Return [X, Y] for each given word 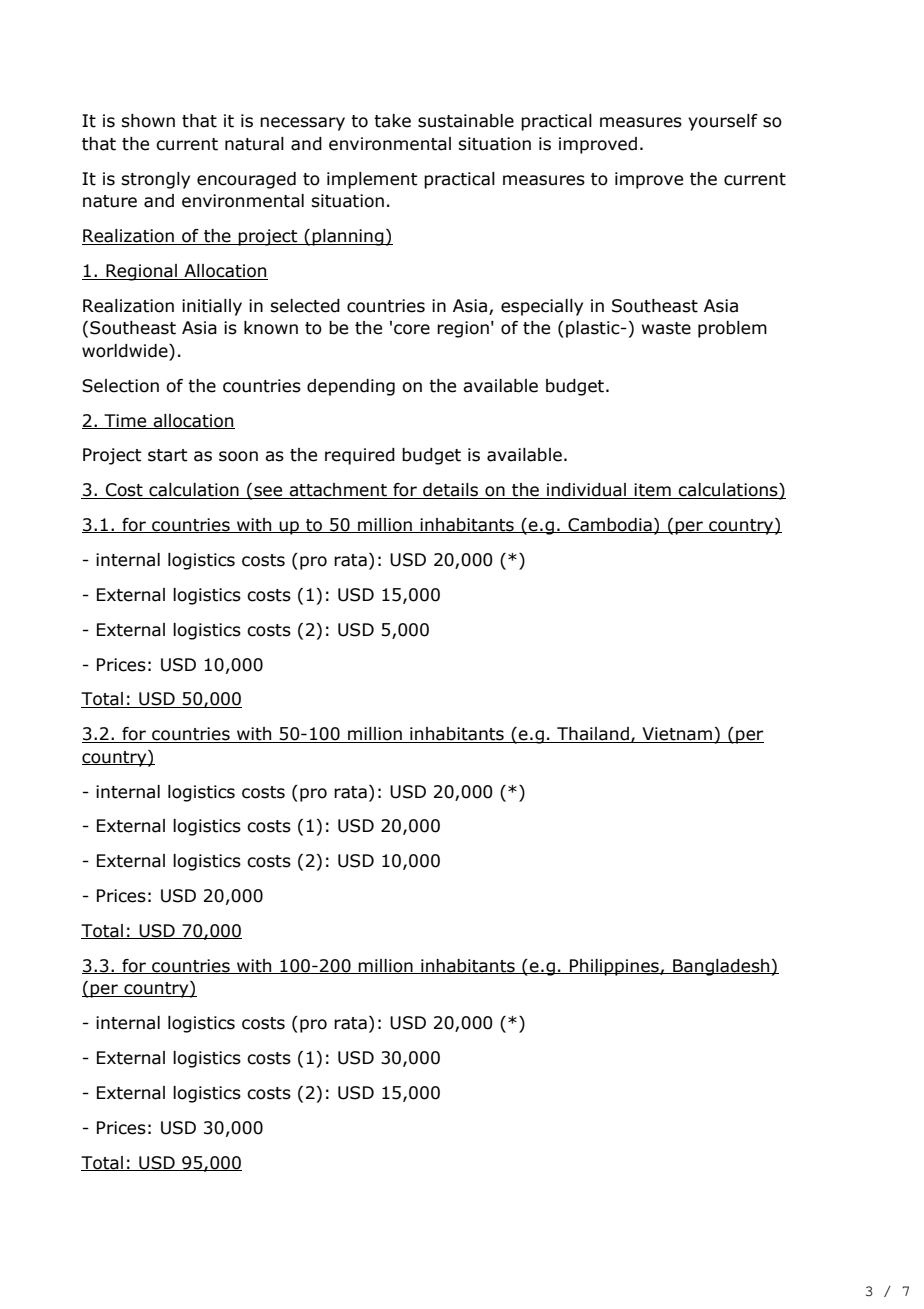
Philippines [614, 967]
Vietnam [677, 735]
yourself [723, 122]
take [392, 121]
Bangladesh [721, 967]
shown [148, 121]
